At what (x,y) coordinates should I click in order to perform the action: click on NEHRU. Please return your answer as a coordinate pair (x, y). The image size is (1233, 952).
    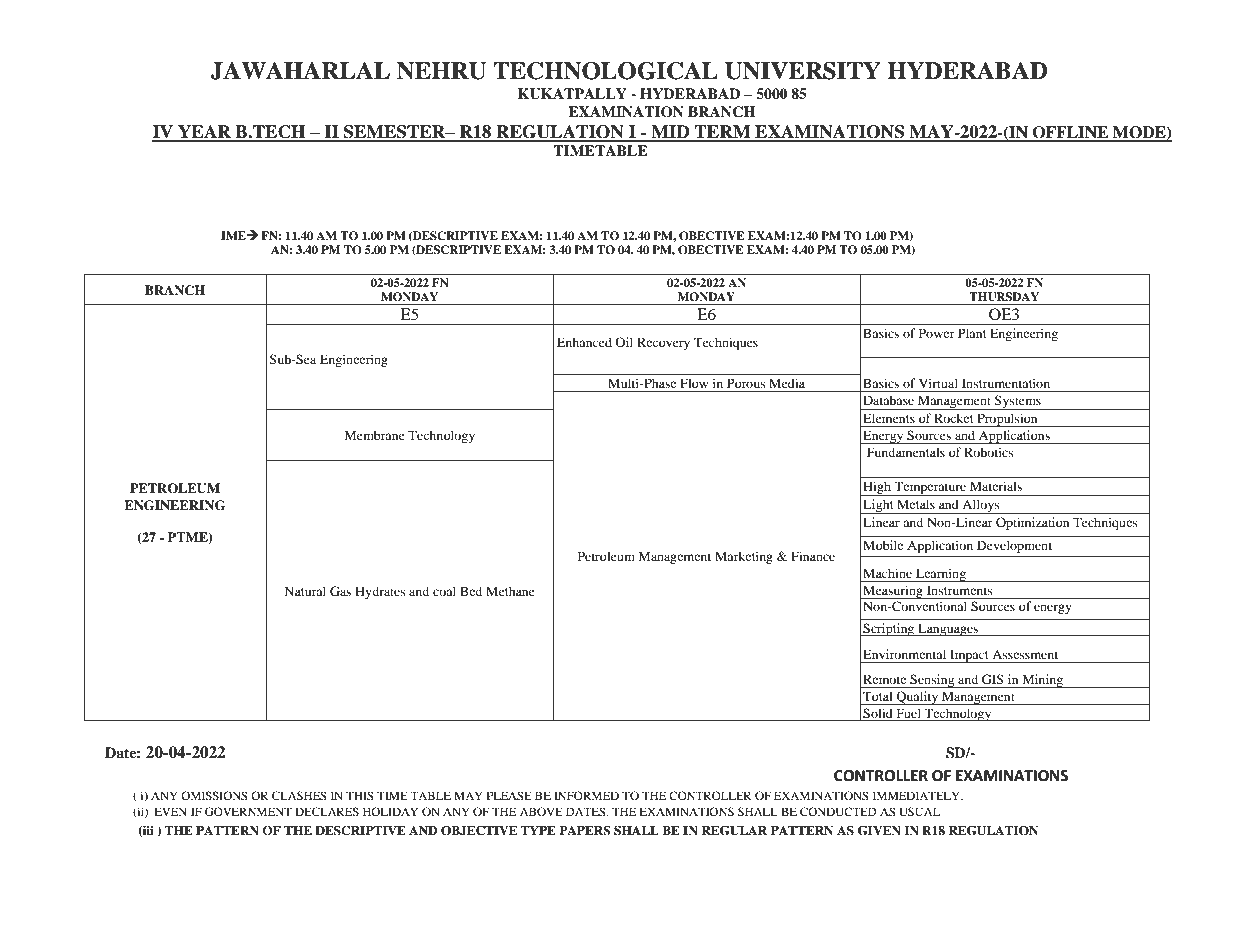
    Looking at the image, I should click on (441, 71).
